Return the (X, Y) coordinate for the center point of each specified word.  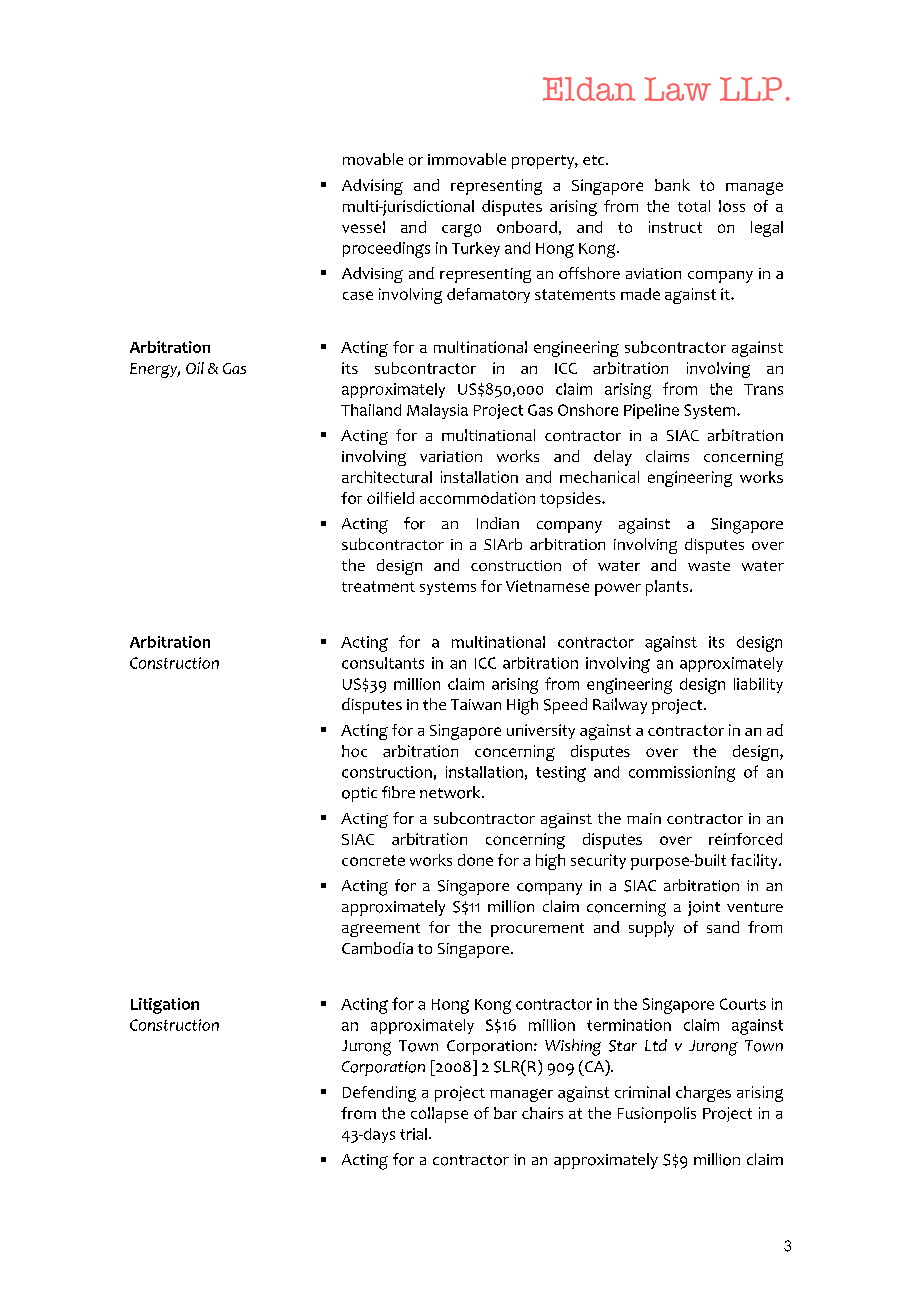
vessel (363, 227)
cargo (461, 230)
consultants (383, 663)
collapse (439, 1115)
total (694, 206)
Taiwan (476, 704)
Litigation (165, 1006)
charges (703, 1094)
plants (668, 588)
